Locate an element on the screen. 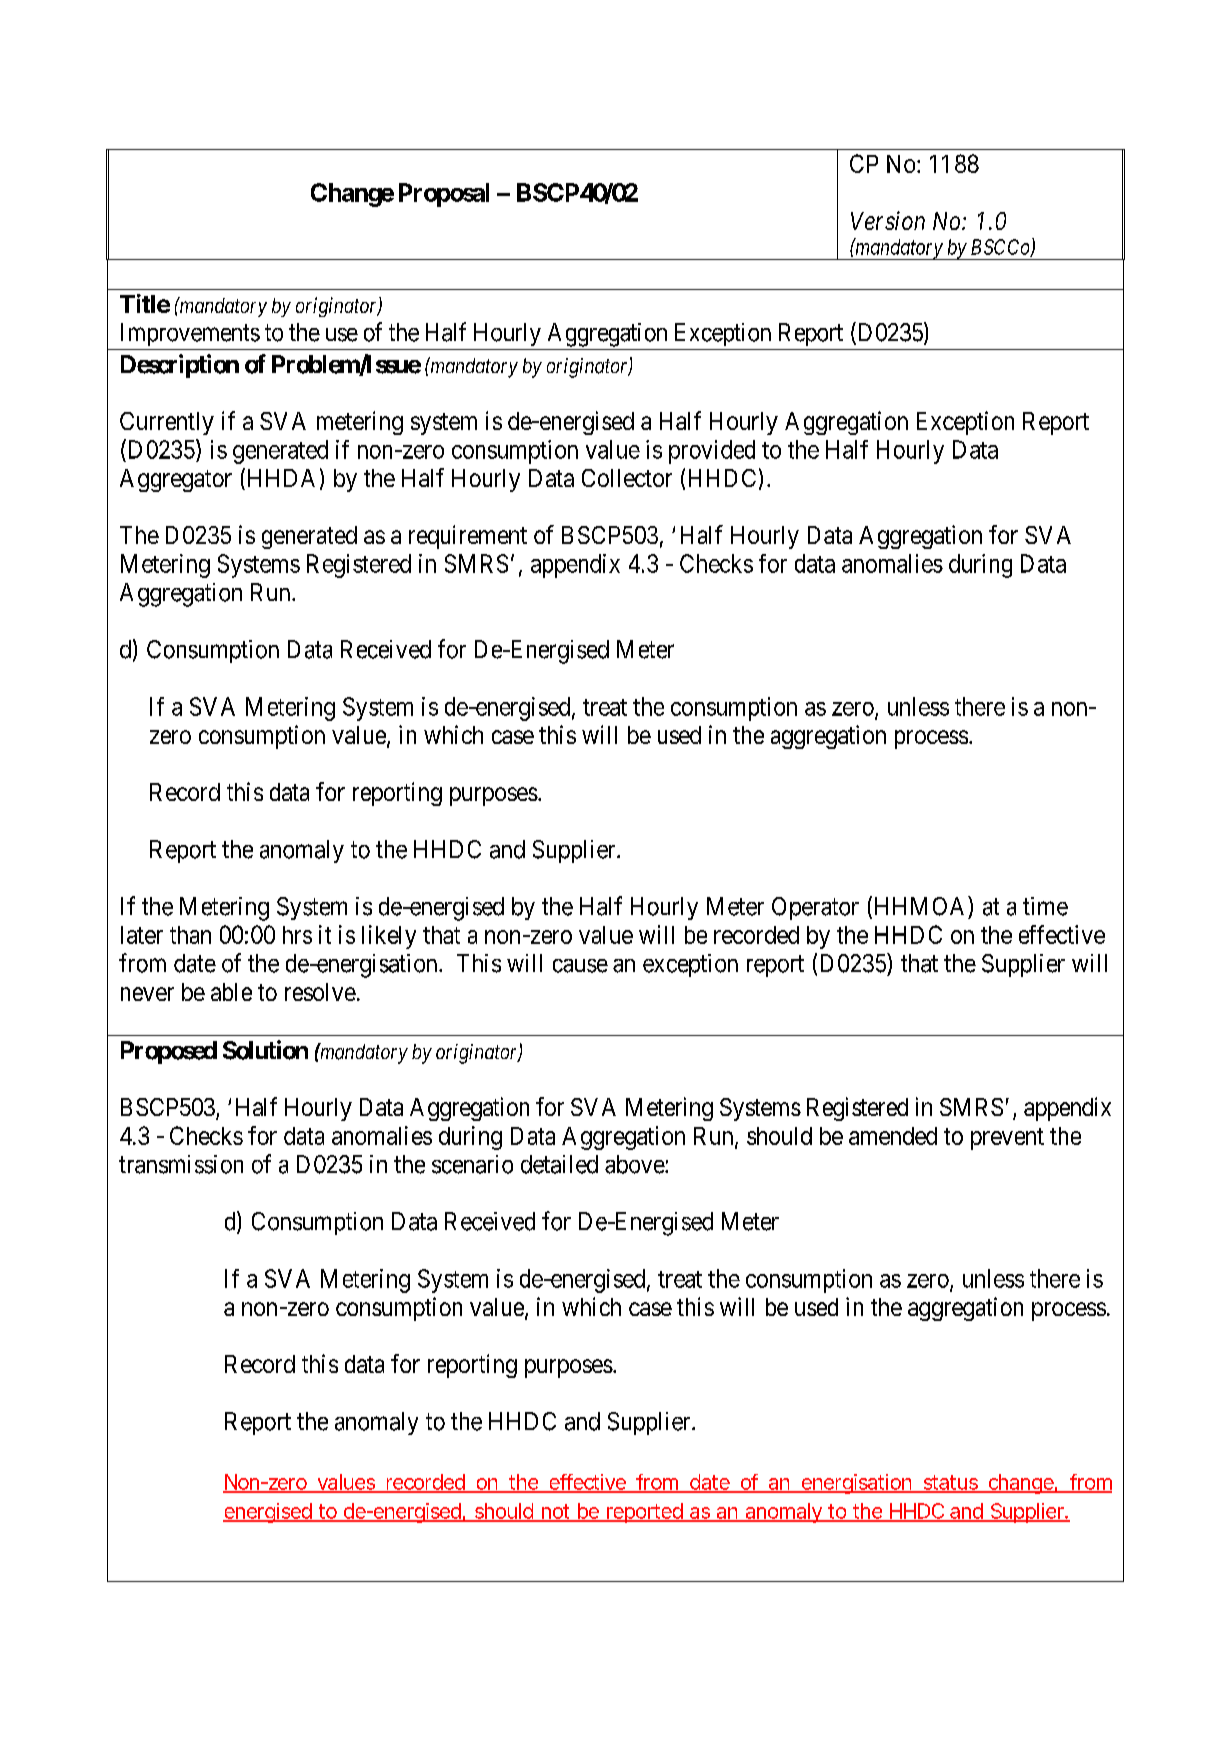 Image resolution: width=1231 pixels, height=1742 pixels. Solution is located at coordinates (265, 1050).
